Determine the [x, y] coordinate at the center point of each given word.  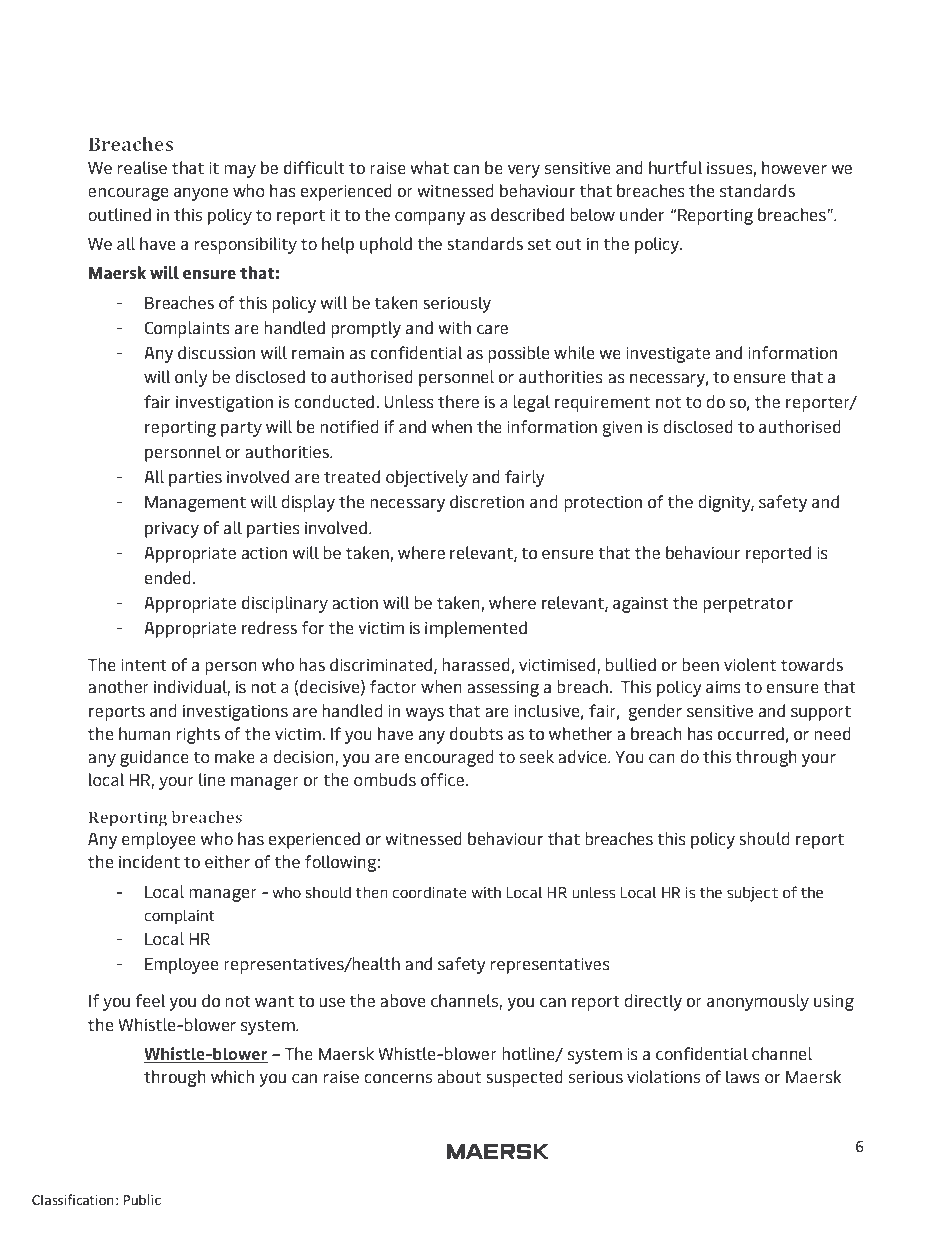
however [794, 167]
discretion [487, 501]
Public [142, 1199]
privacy [172, 529]
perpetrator [748, 605]
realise [142, 167]
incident [149, 861]
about [459, 1076]
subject [752, 894]
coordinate [429, 892]
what [429, 167]
